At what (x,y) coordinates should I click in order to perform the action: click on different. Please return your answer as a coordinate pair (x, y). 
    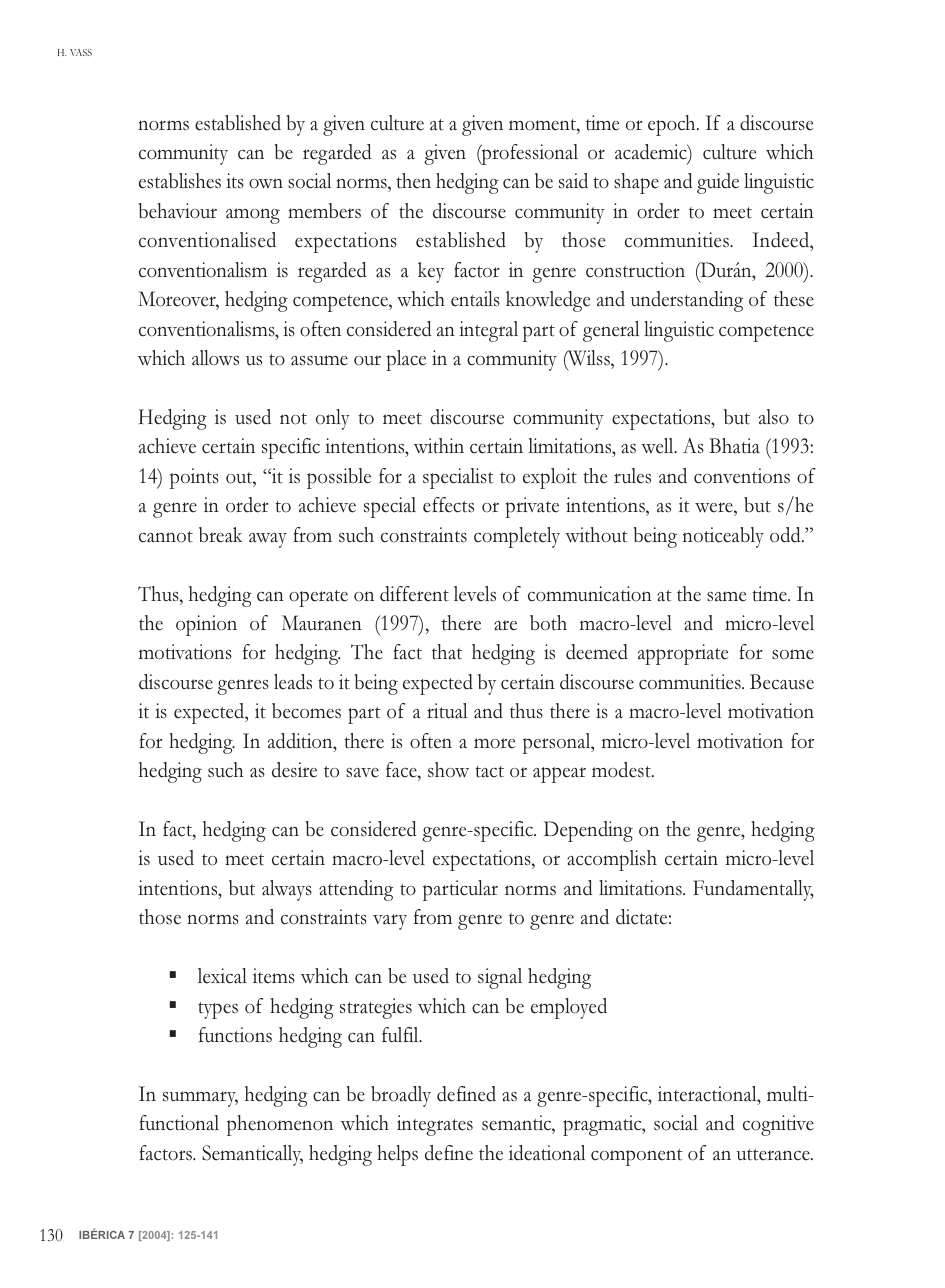
    Looking at the image, I should click on (414, 594).
